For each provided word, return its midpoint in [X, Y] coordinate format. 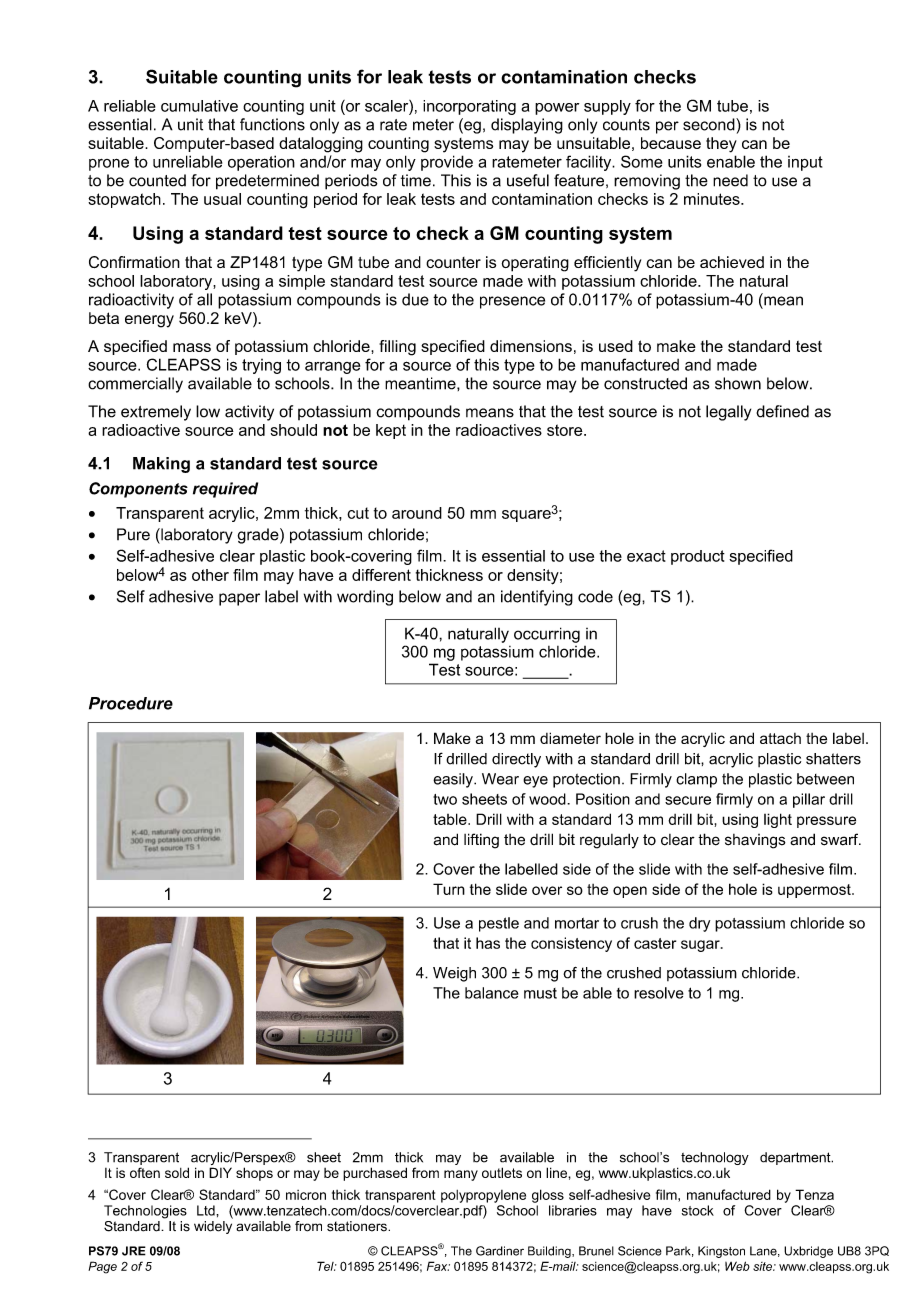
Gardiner [500, 1251]
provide [447, 163]
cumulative [199, 106]
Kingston [721, 1252]
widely [213, 1227]
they [721, 145]
